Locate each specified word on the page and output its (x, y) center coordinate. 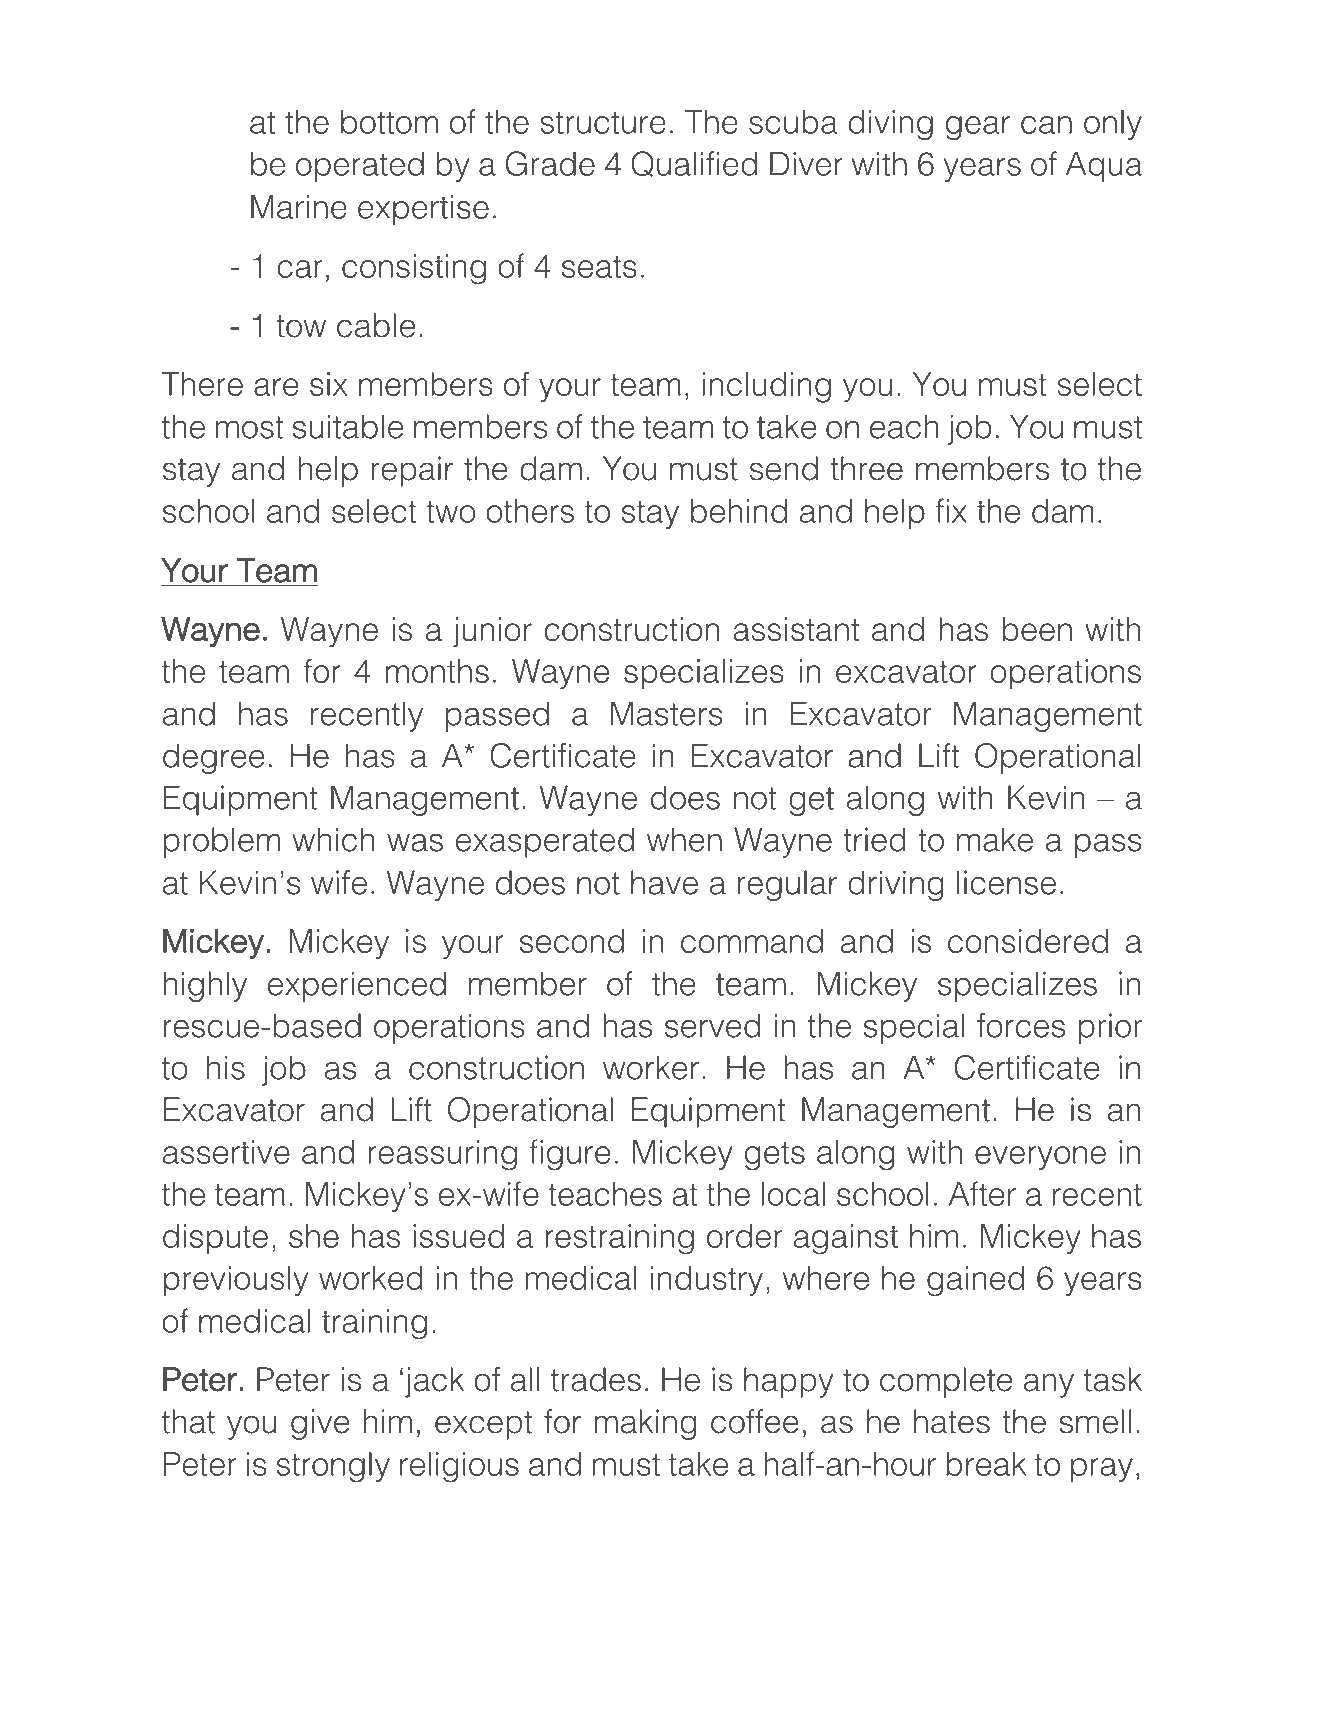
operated (360, 167)
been (1037, 629)
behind (739, 511)
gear (978, 128)
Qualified (694, 164)
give (320, 1424)
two (451, 512)
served (712, 1025)
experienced (357, 986)
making (645, 1424)
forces (1021, 1025)
